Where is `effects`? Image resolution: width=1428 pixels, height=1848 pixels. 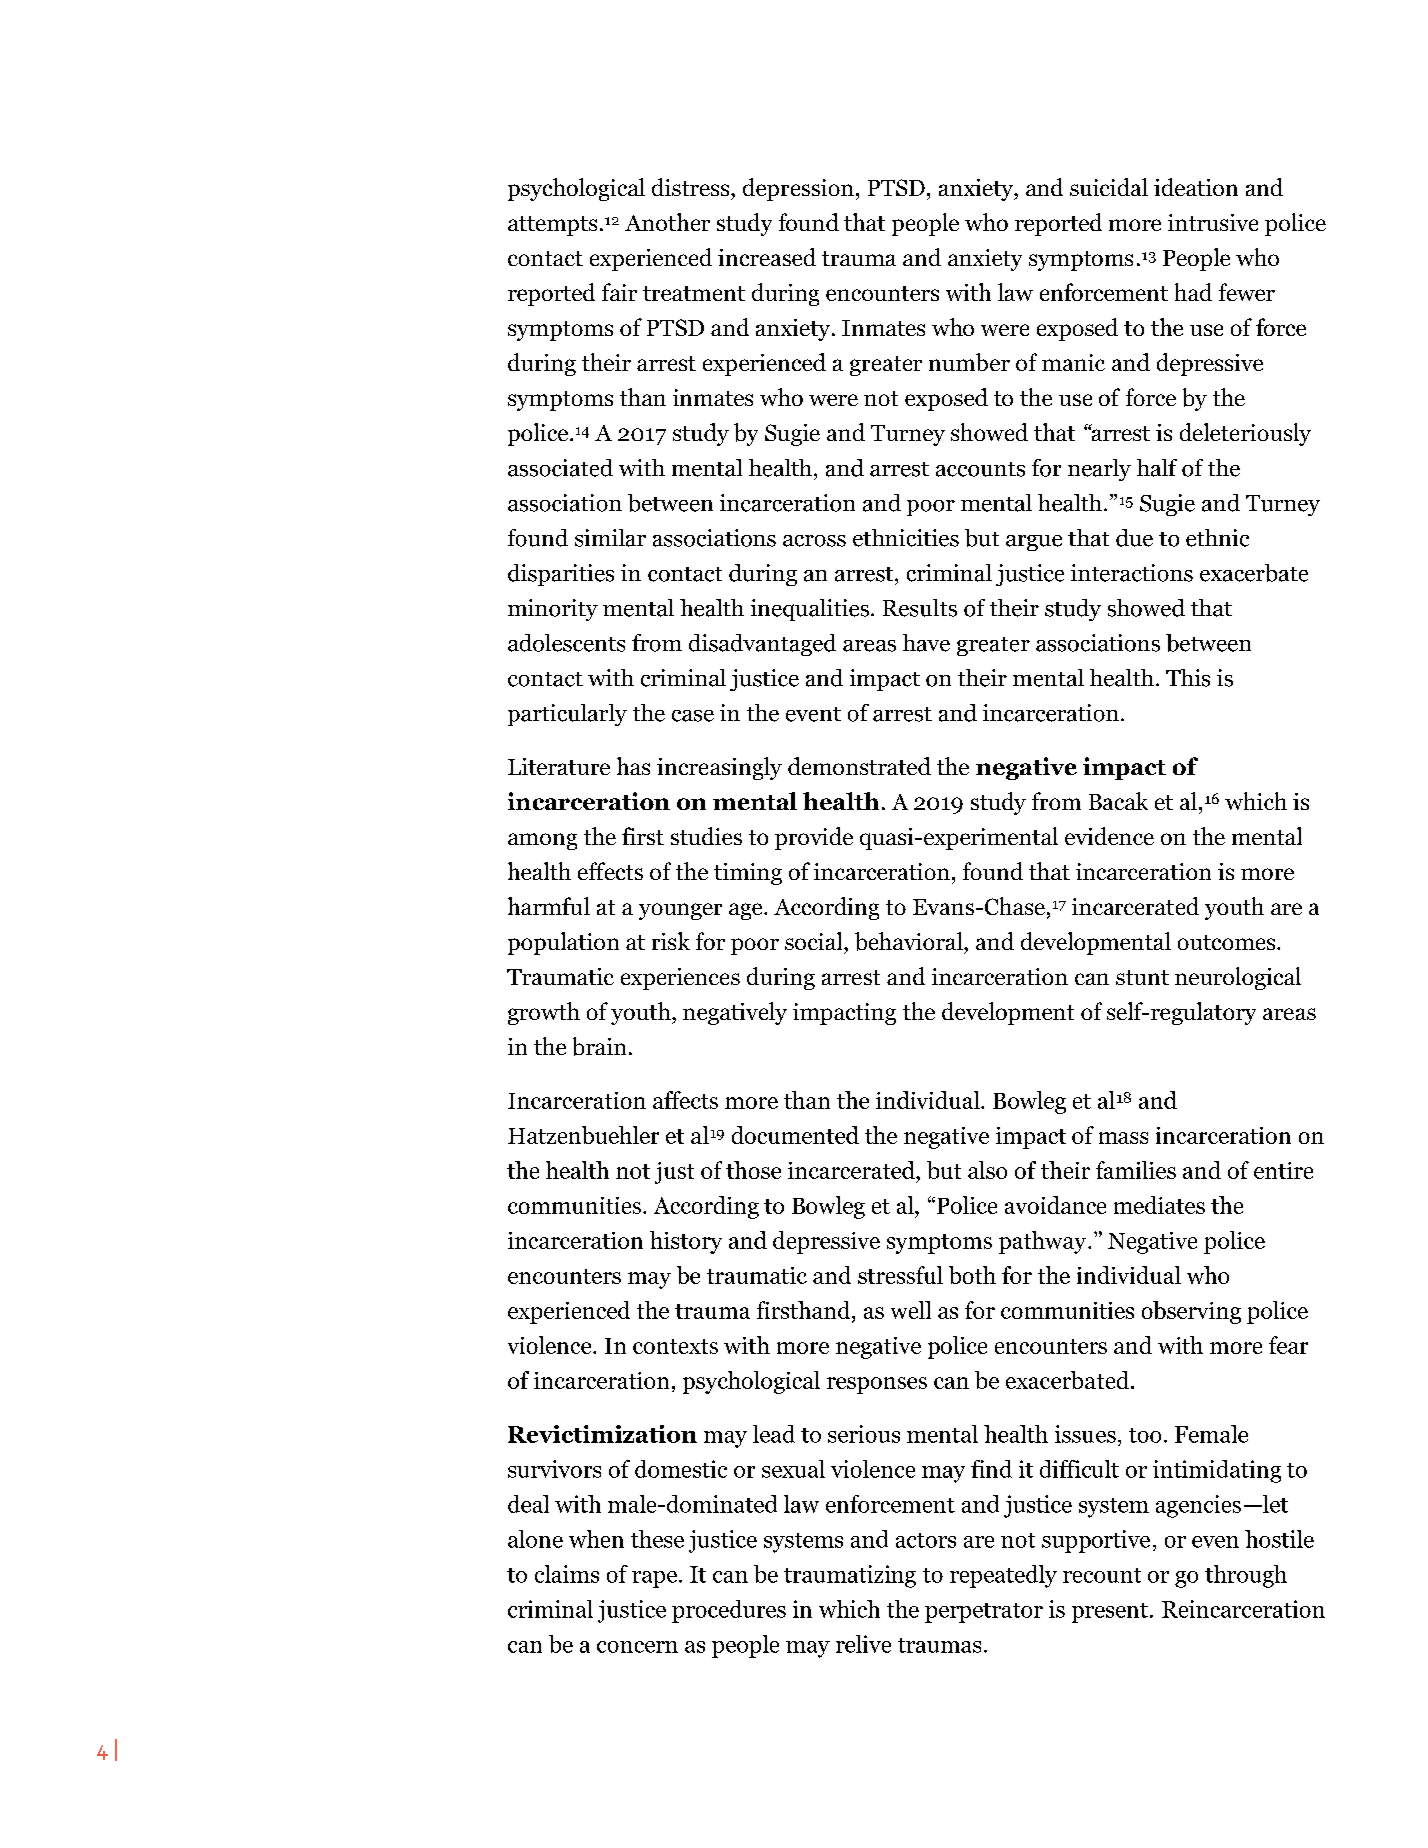
effects is located at coordinates (610, 871).
